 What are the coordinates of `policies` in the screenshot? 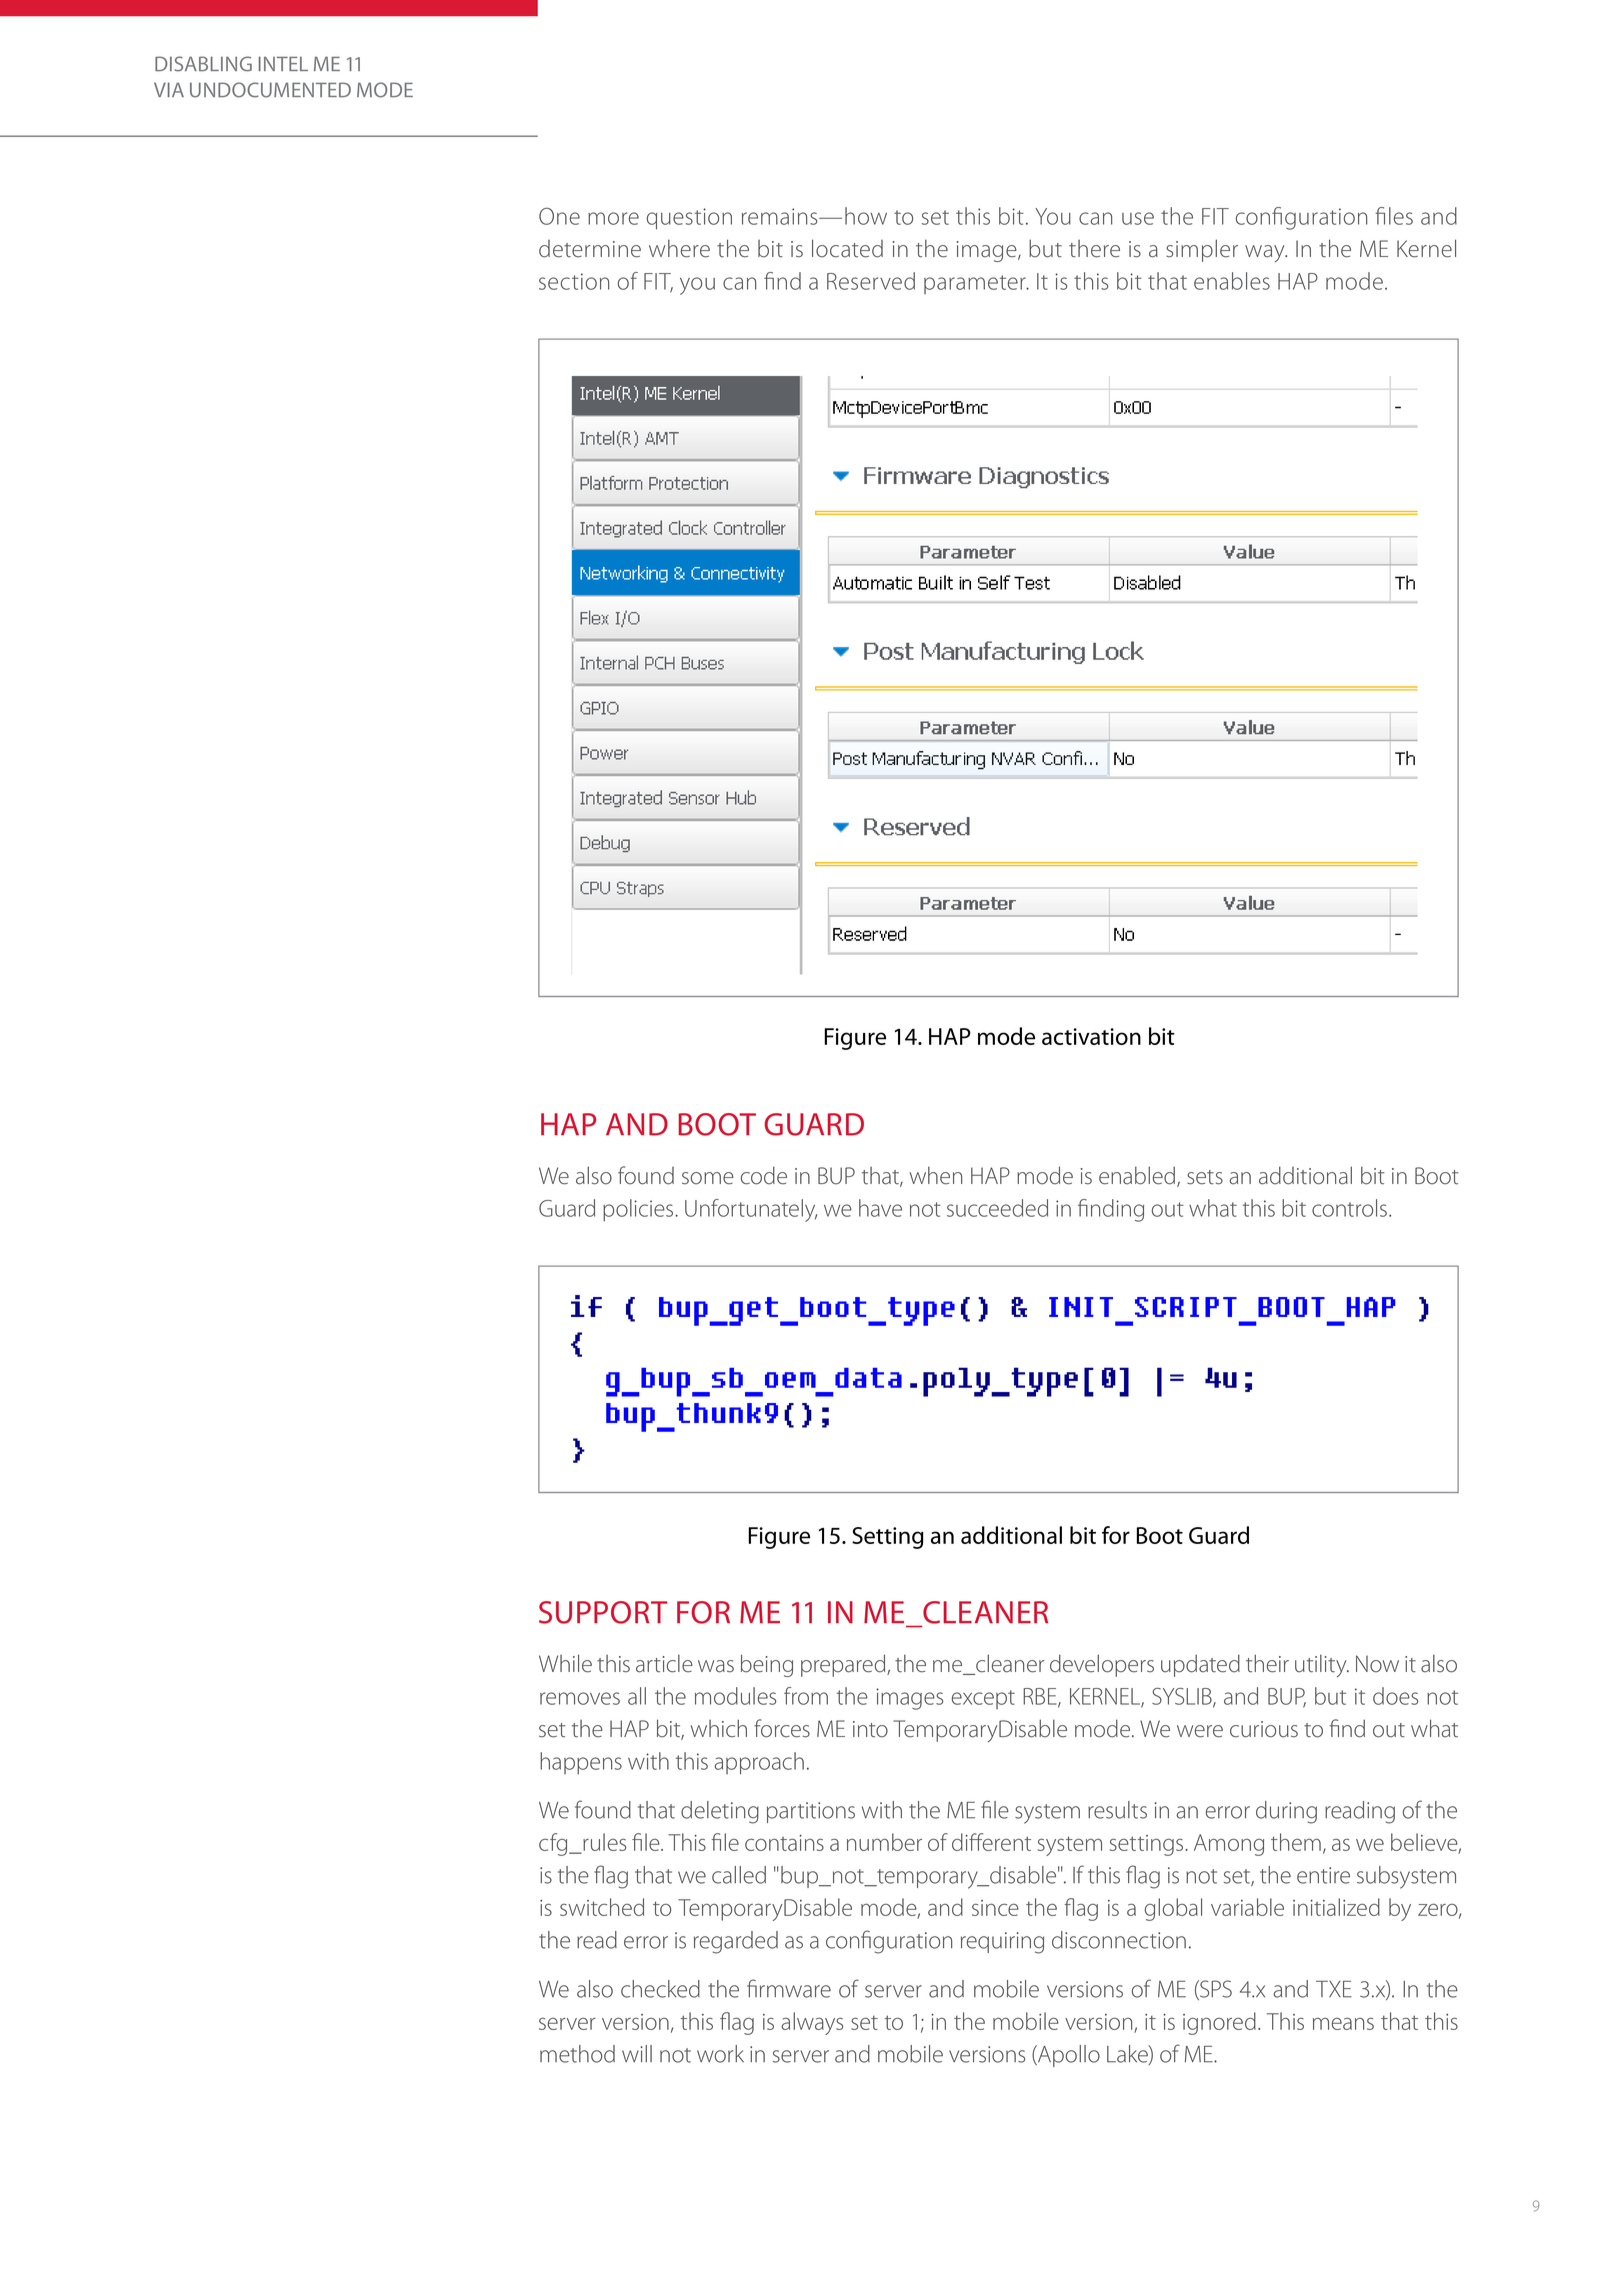 It's located at (639, 1210).
